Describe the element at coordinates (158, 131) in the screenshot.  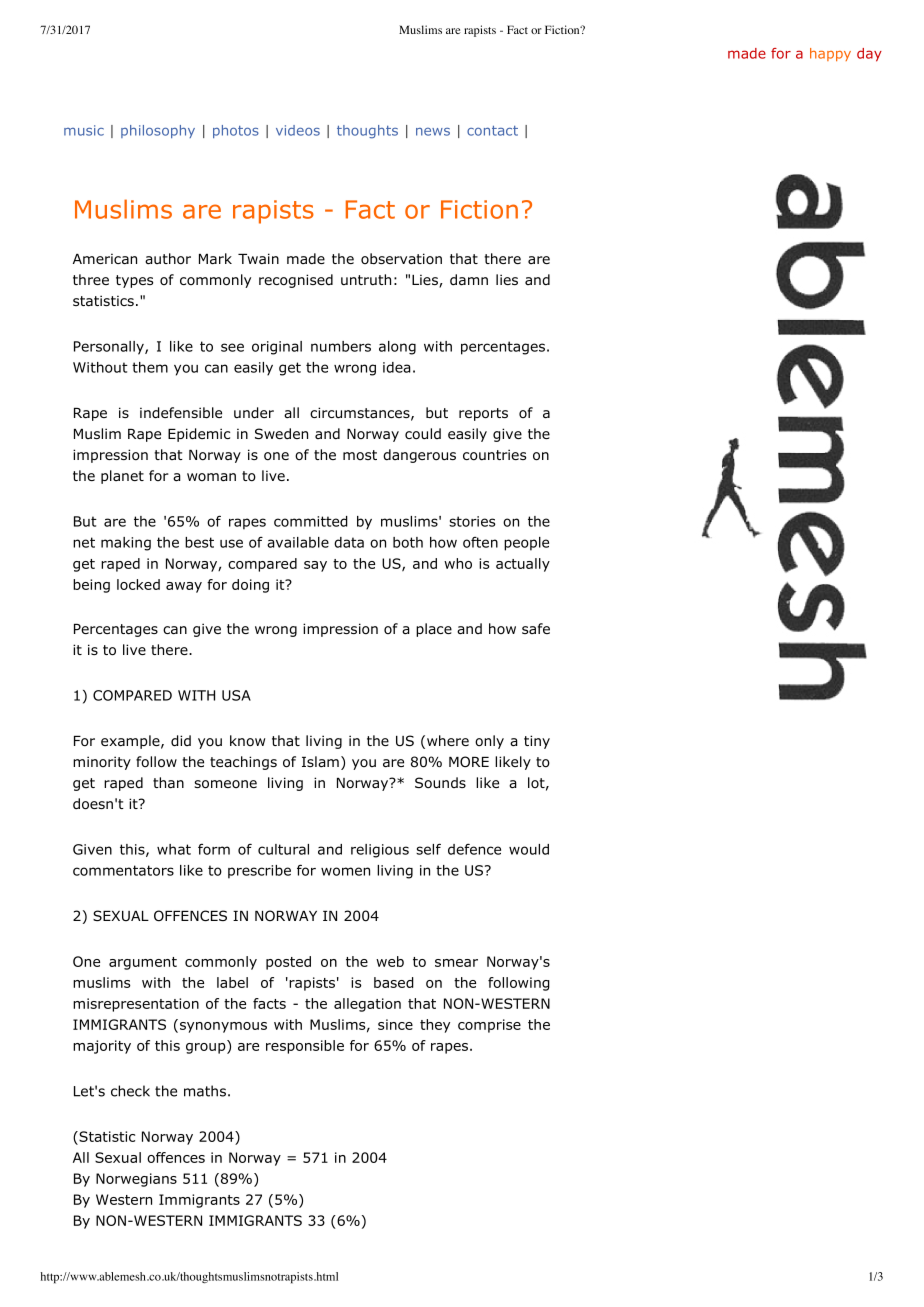
I see `philosophy` at that location.
